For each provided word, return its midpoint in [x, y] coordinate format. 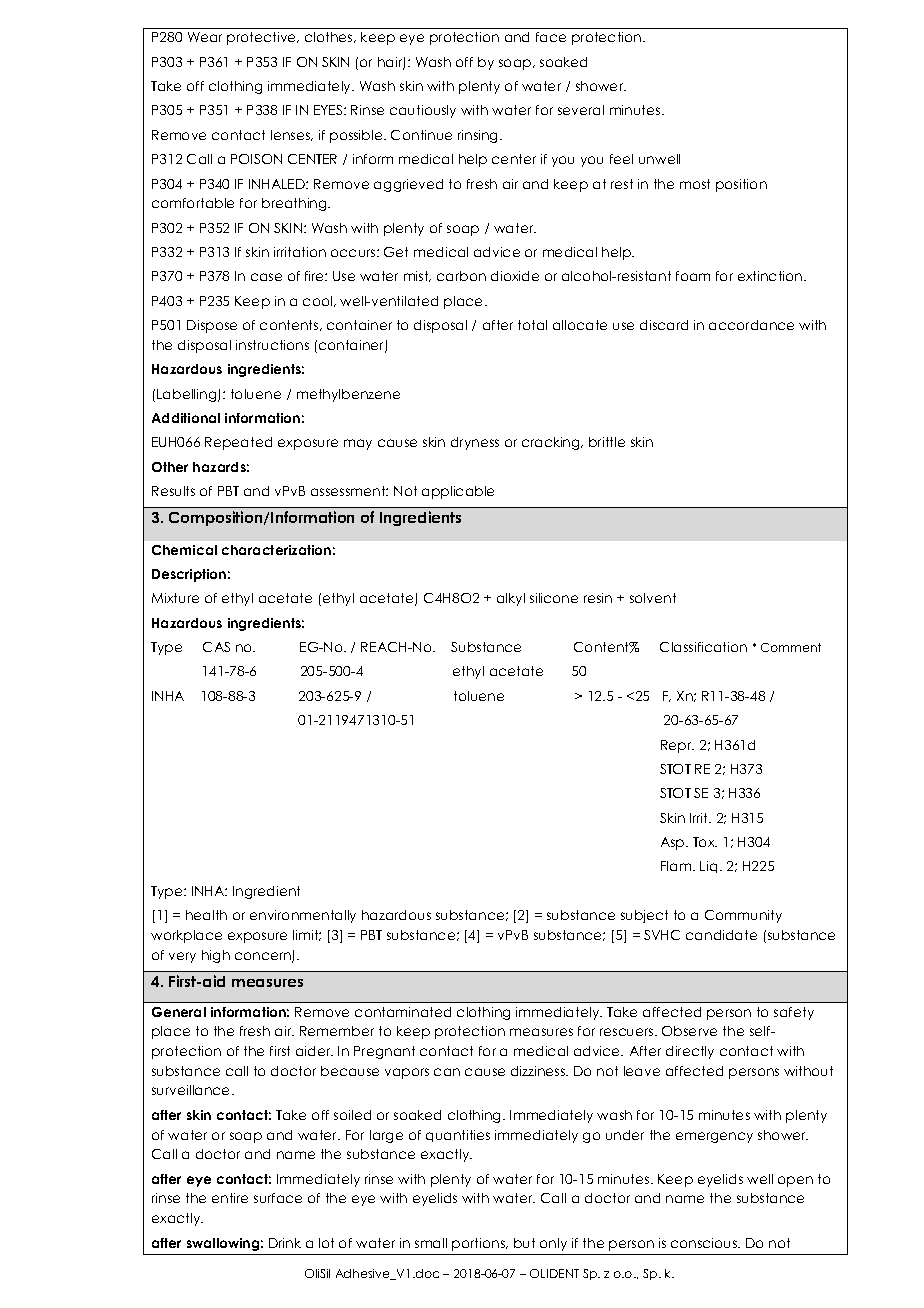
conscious [705, 1243]
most [695, 184]
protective [263, 38]
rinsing [479, 136]
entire [230, 1198]
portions [479, 1244]
